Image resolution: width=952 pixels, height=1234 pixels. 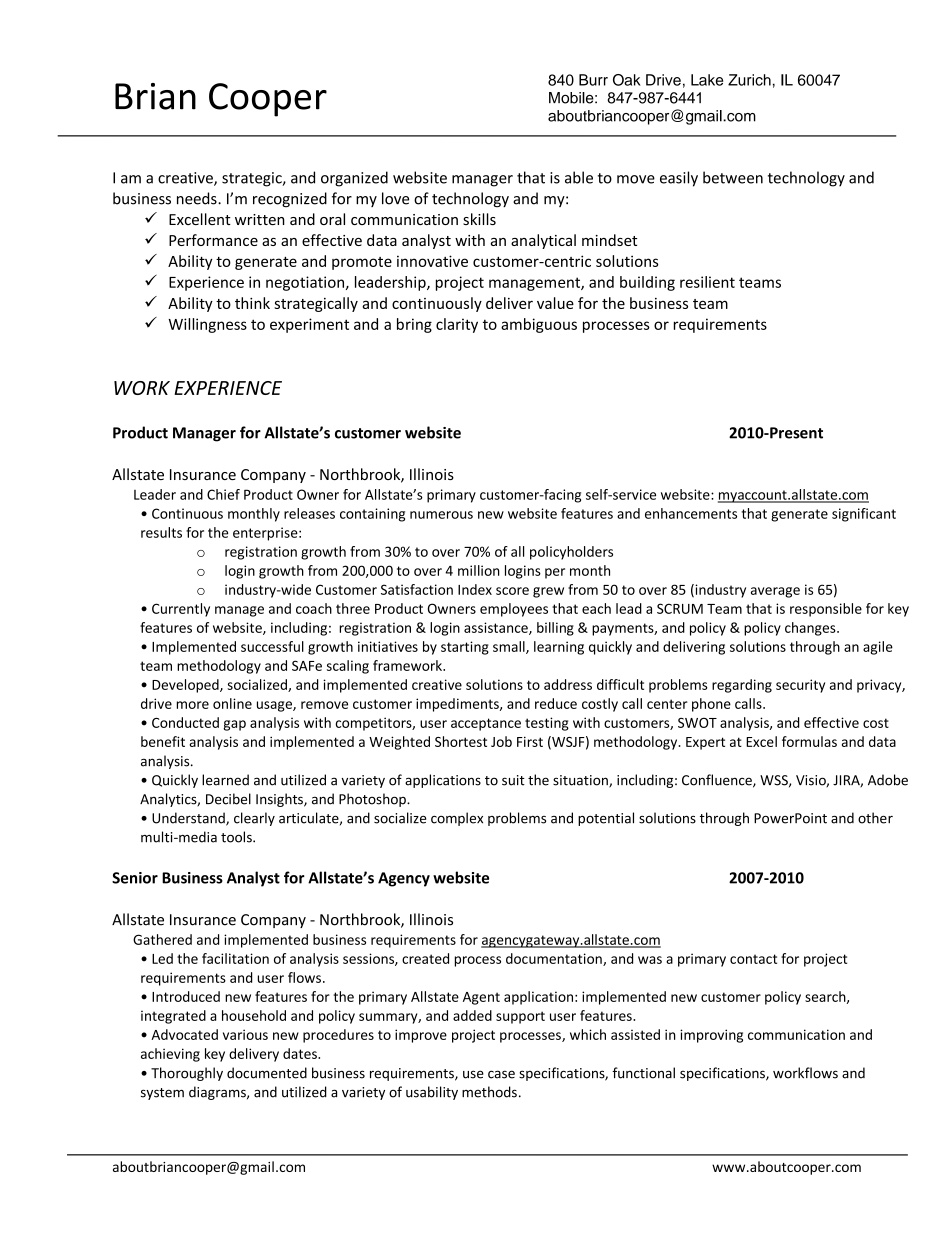 I want to click on Currently, so click(x=181, y=610).
